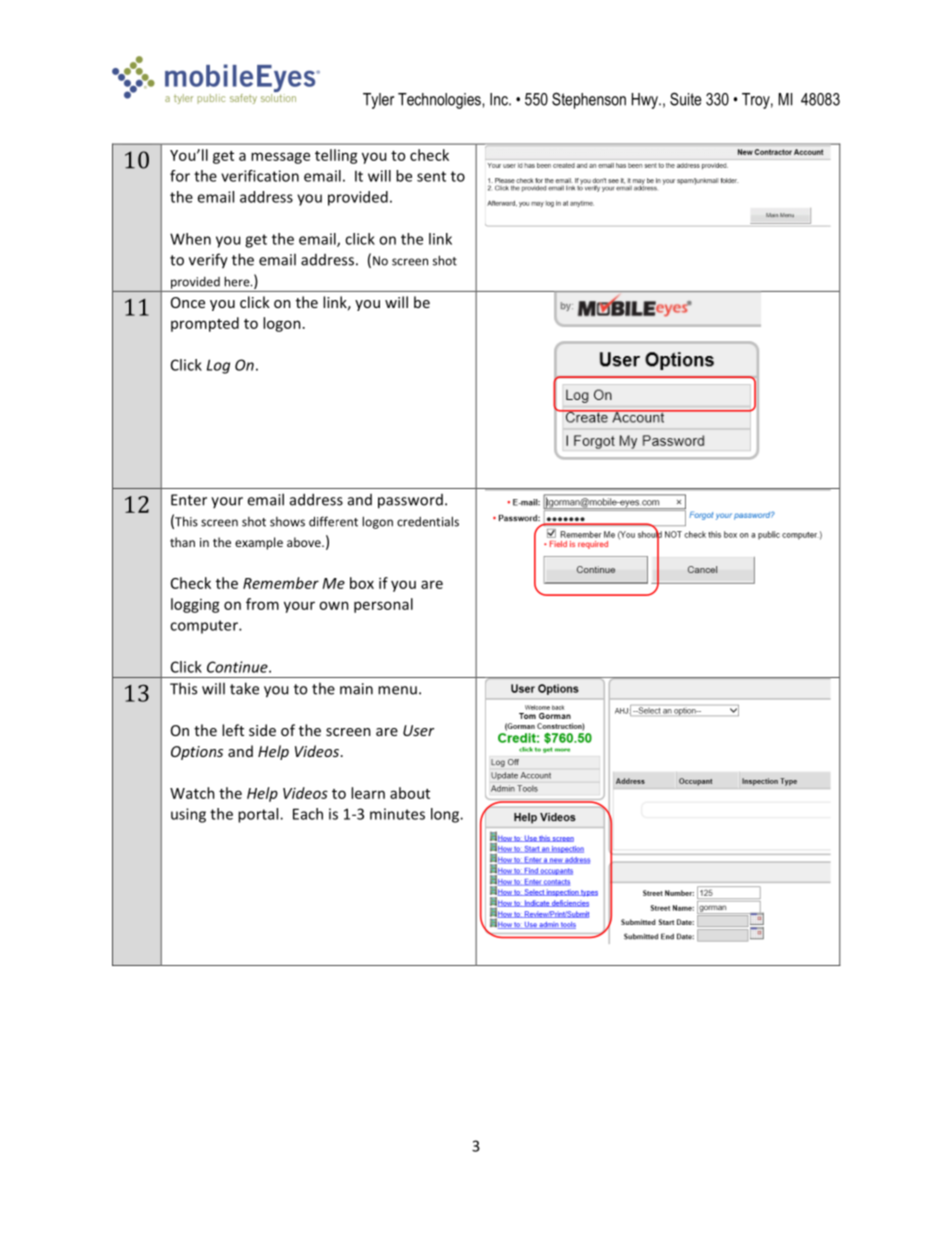 This screenshot has width=952, height=1233. Describe the element at coordinates (410, 501) in the screenshot. I see `password` at that location.
